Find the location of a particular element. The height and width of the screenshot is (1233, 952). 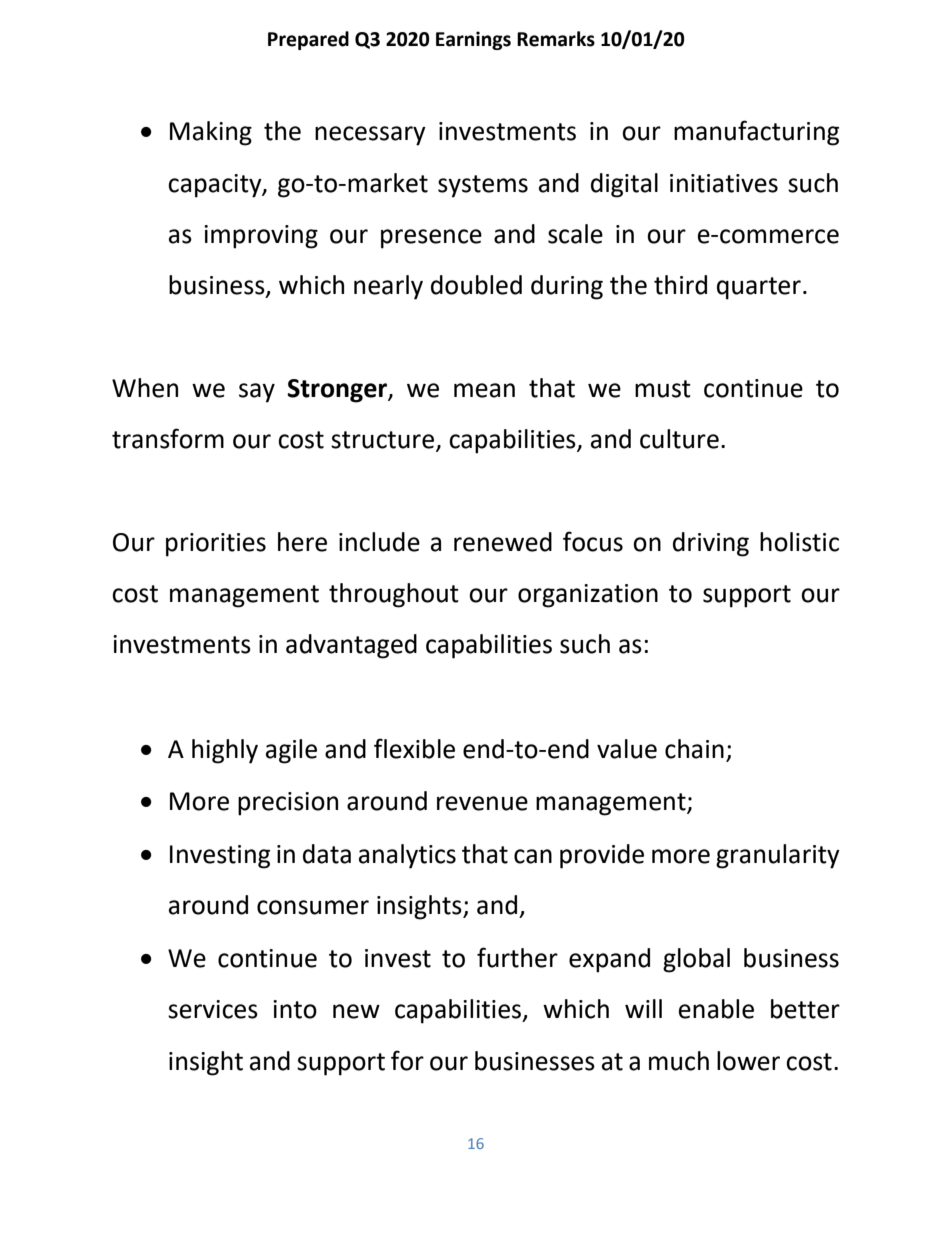

Earnings is located at coordinates (473, 40).
